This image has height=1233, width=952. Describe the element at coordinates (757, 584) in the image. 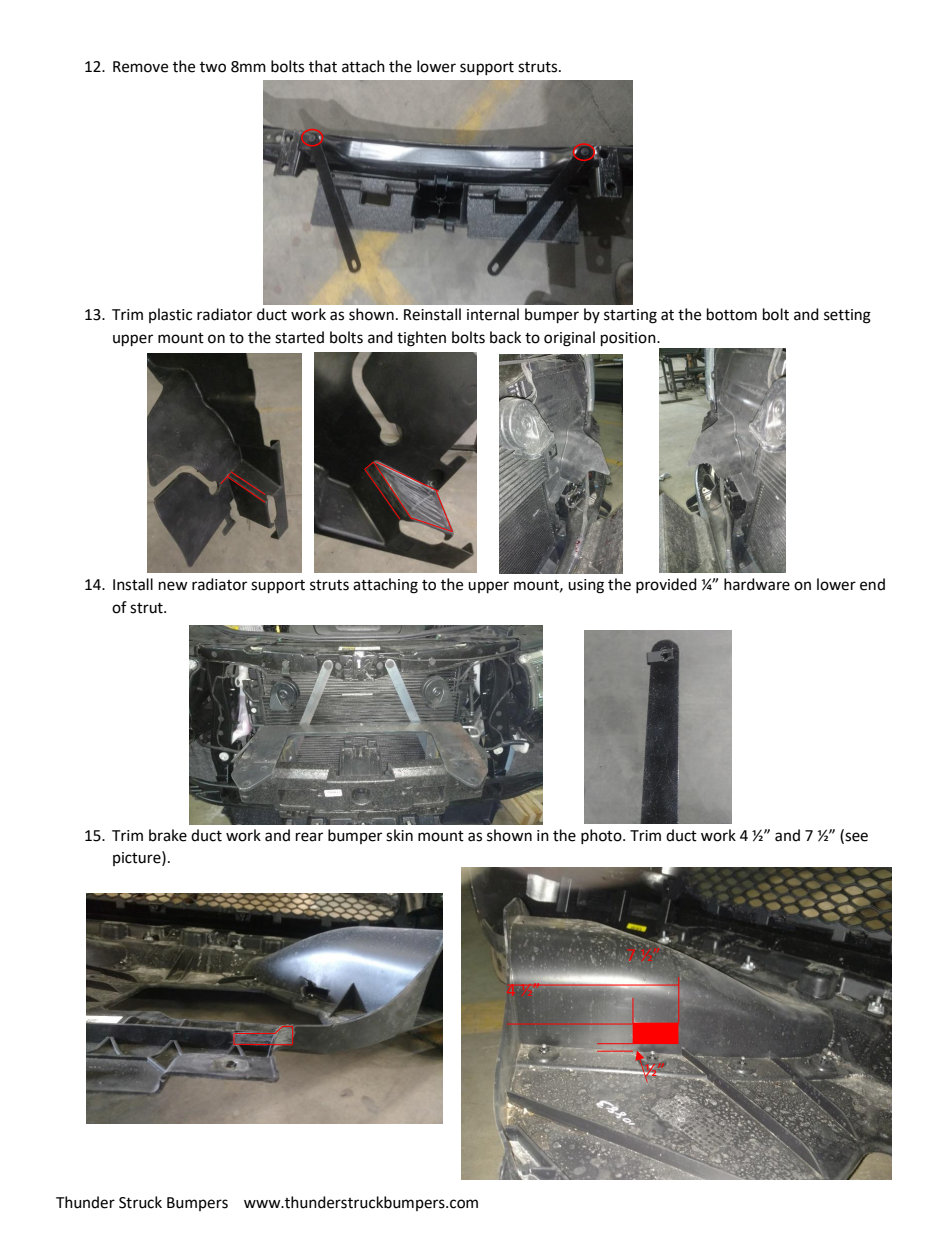

I see `hardware` at that location.
